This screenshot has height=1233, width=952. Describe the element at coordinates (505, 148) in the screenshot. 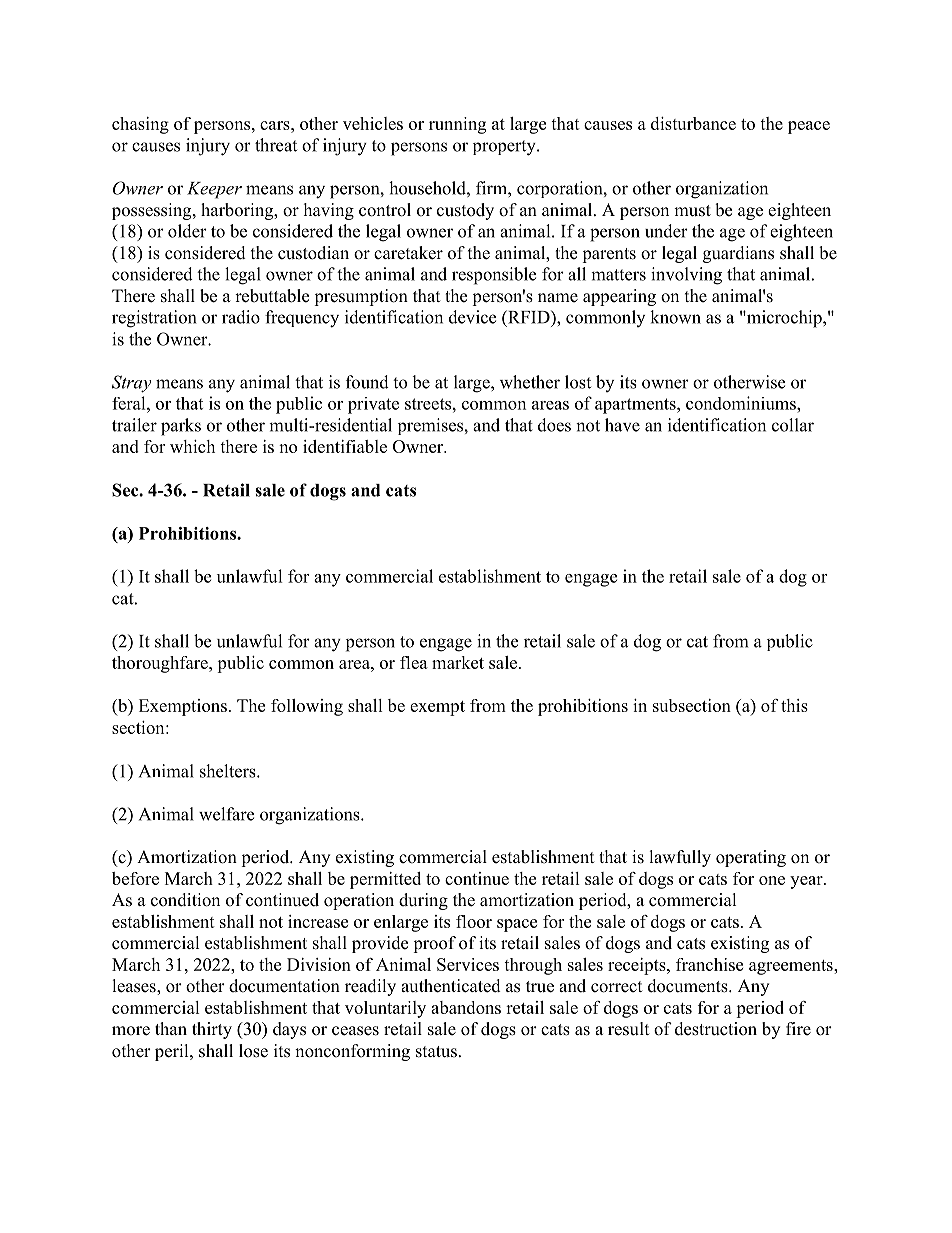

I see `property` at that location.
